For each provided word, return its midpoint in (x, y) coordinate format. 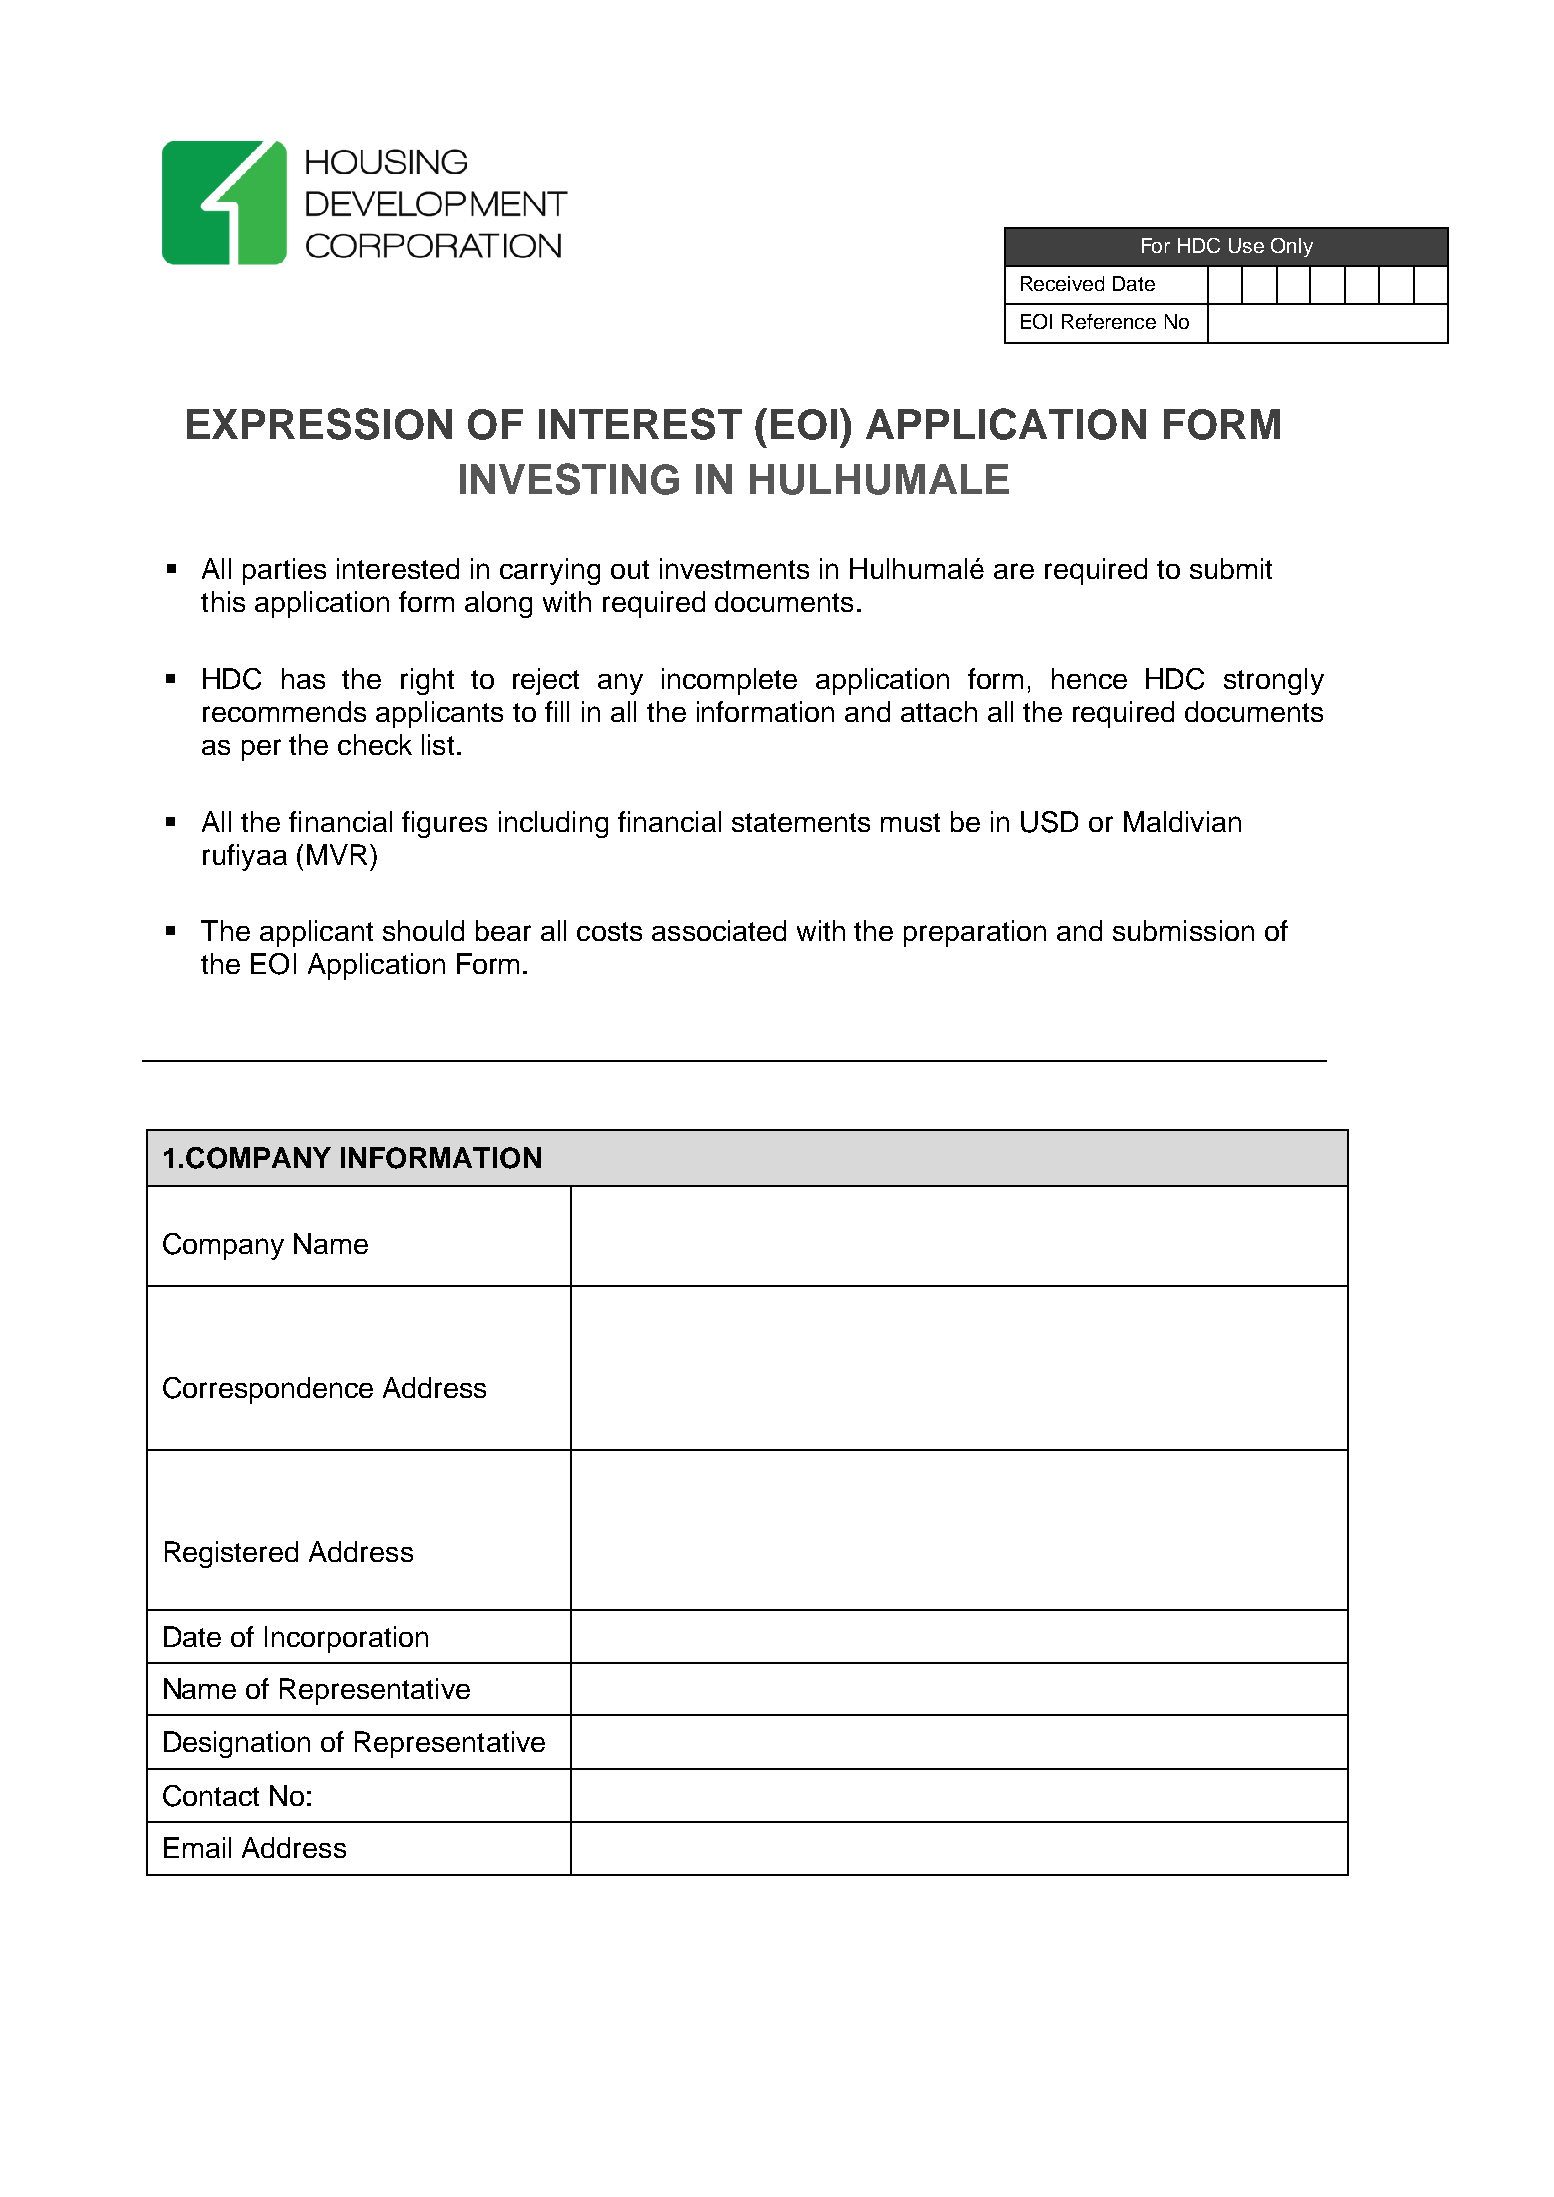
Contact (211, 1796)
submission (1183, 930)
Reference (1109, 321)
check (375, 744)
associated (719, 930)
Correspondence (268, 1390)
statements (801, 822)
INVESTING (569, 479)
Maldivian (1182, 821)
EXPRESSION (319, 424)
